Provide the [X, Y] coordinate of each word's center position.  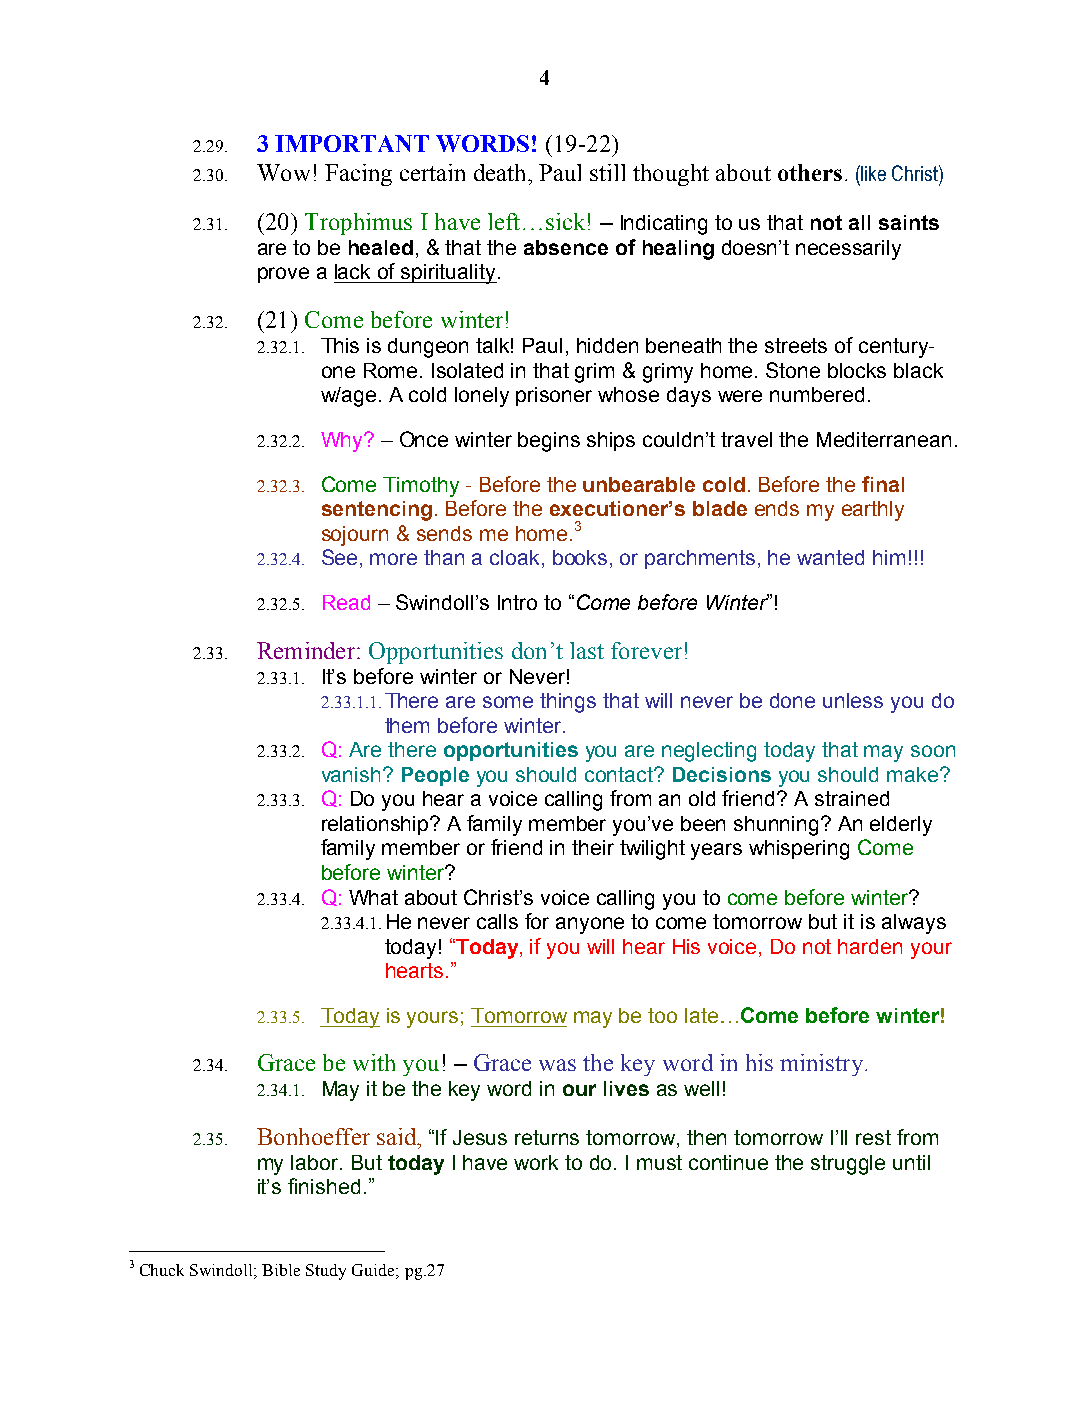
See [339, 557]
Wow [283, 172]
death [501, 172]
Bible [281, 1270]
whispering [799, 850]
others [810, 172]
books [580, 557]
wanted [830, 557]
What [373, 897]
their [593, 847]
